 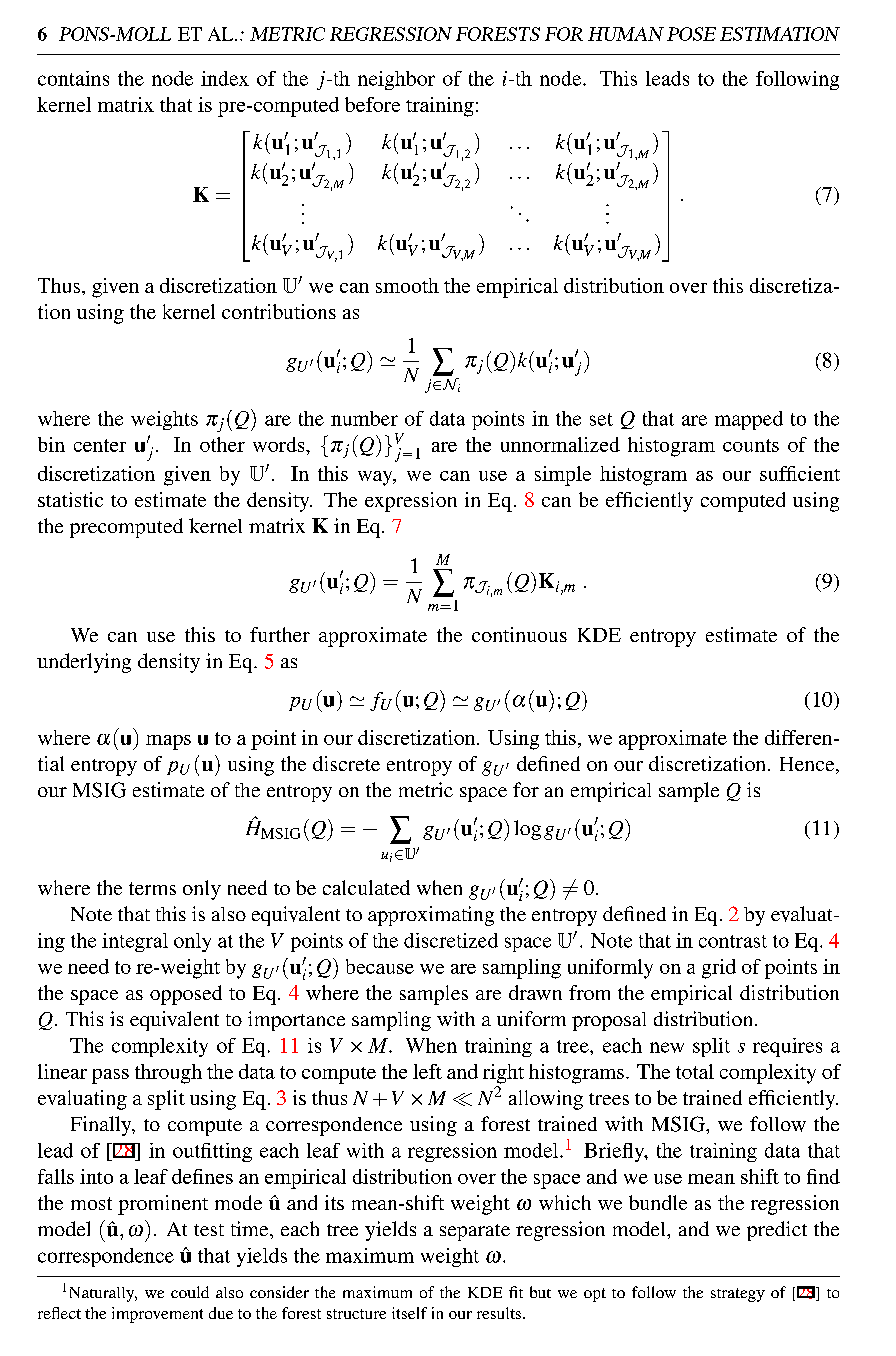 I want to click on improvement, so click(x=157, y=1315).
